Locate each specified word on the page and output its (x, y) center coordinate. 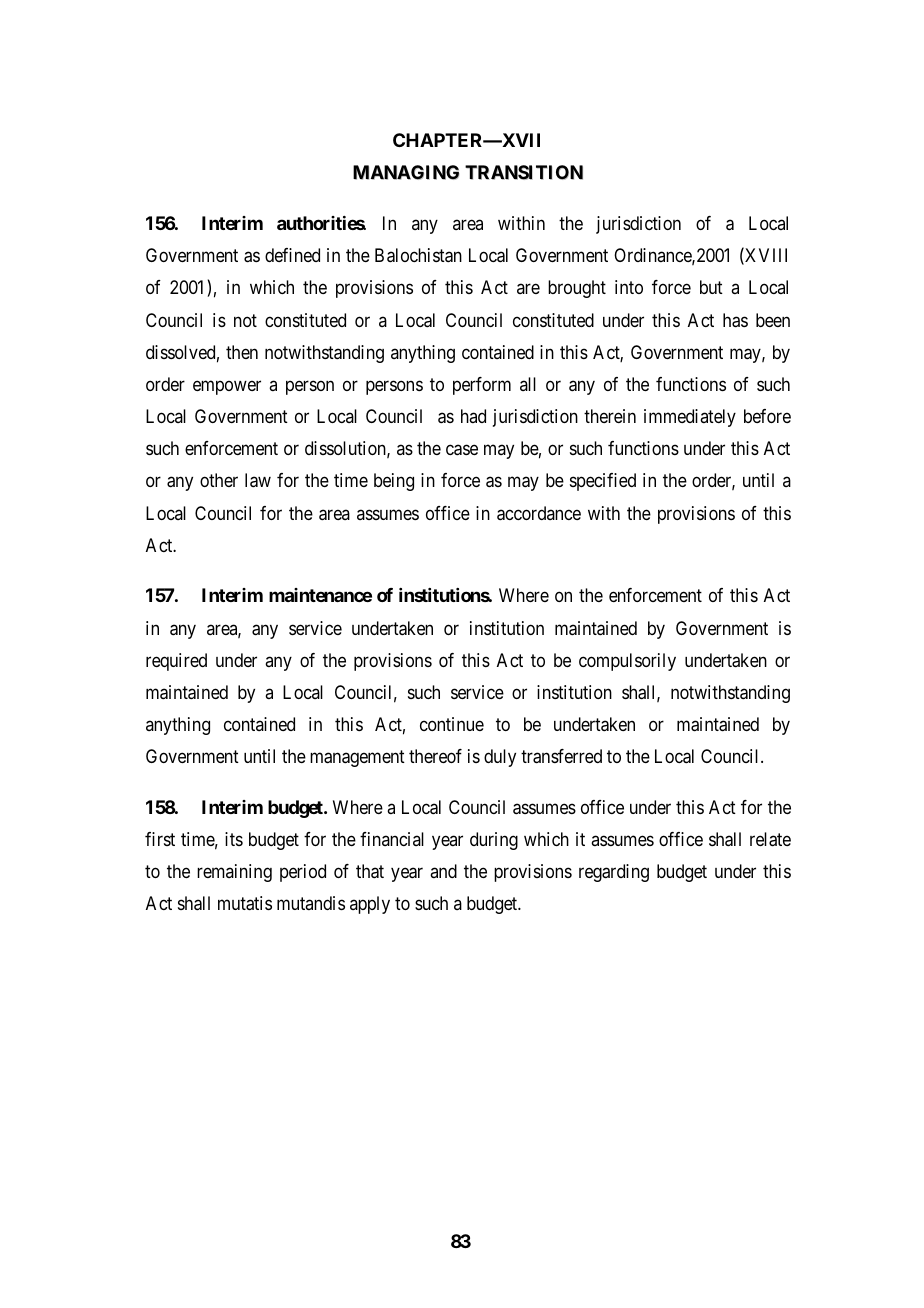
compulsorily (627, 662)
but (711, 287)
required (176, 662)
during (494, 841)
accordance (539, 513)
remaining (234, 873)
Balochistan (418, 255)
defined (292, 255)
